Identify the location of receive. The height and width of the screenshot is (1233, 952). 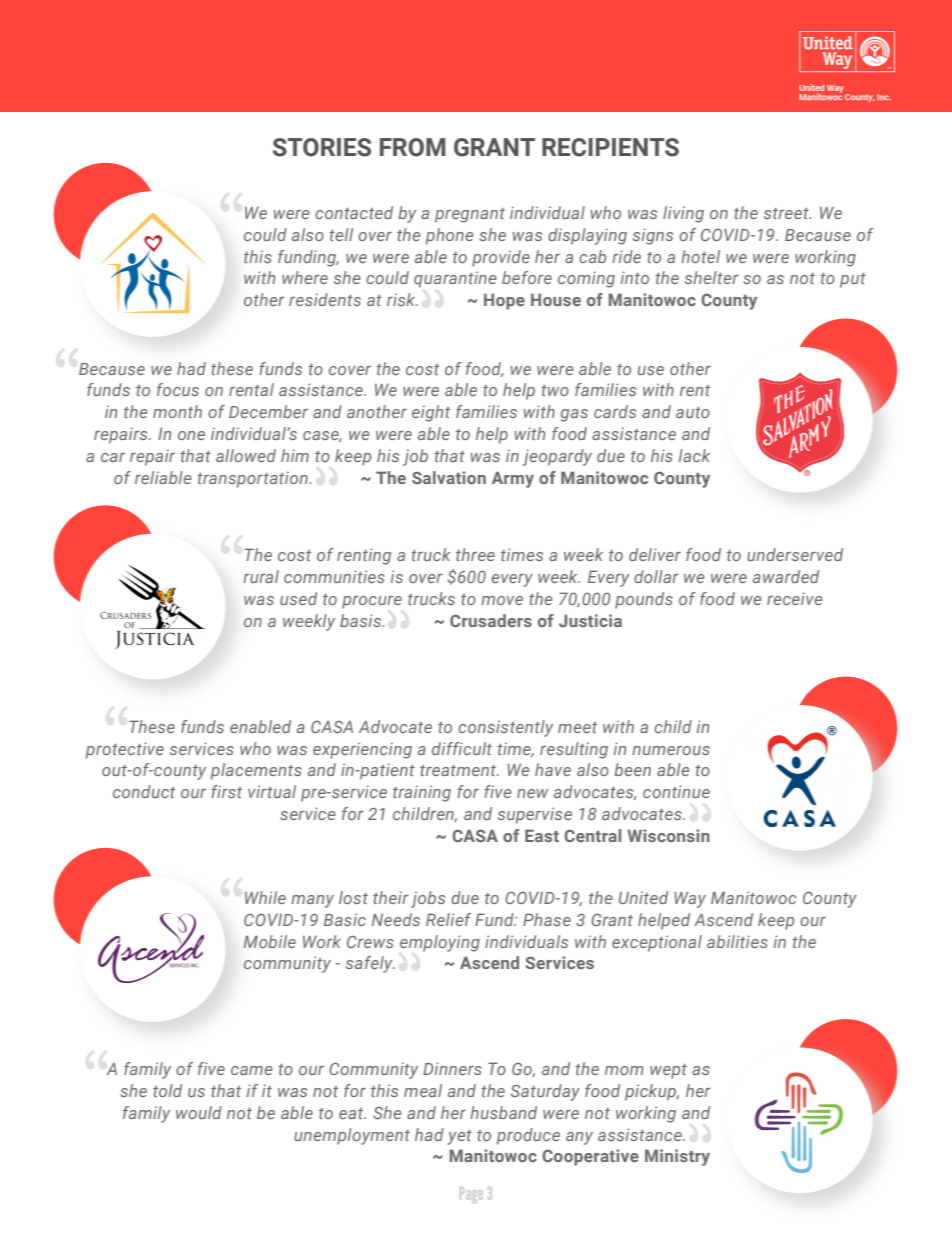
(795, 598).
